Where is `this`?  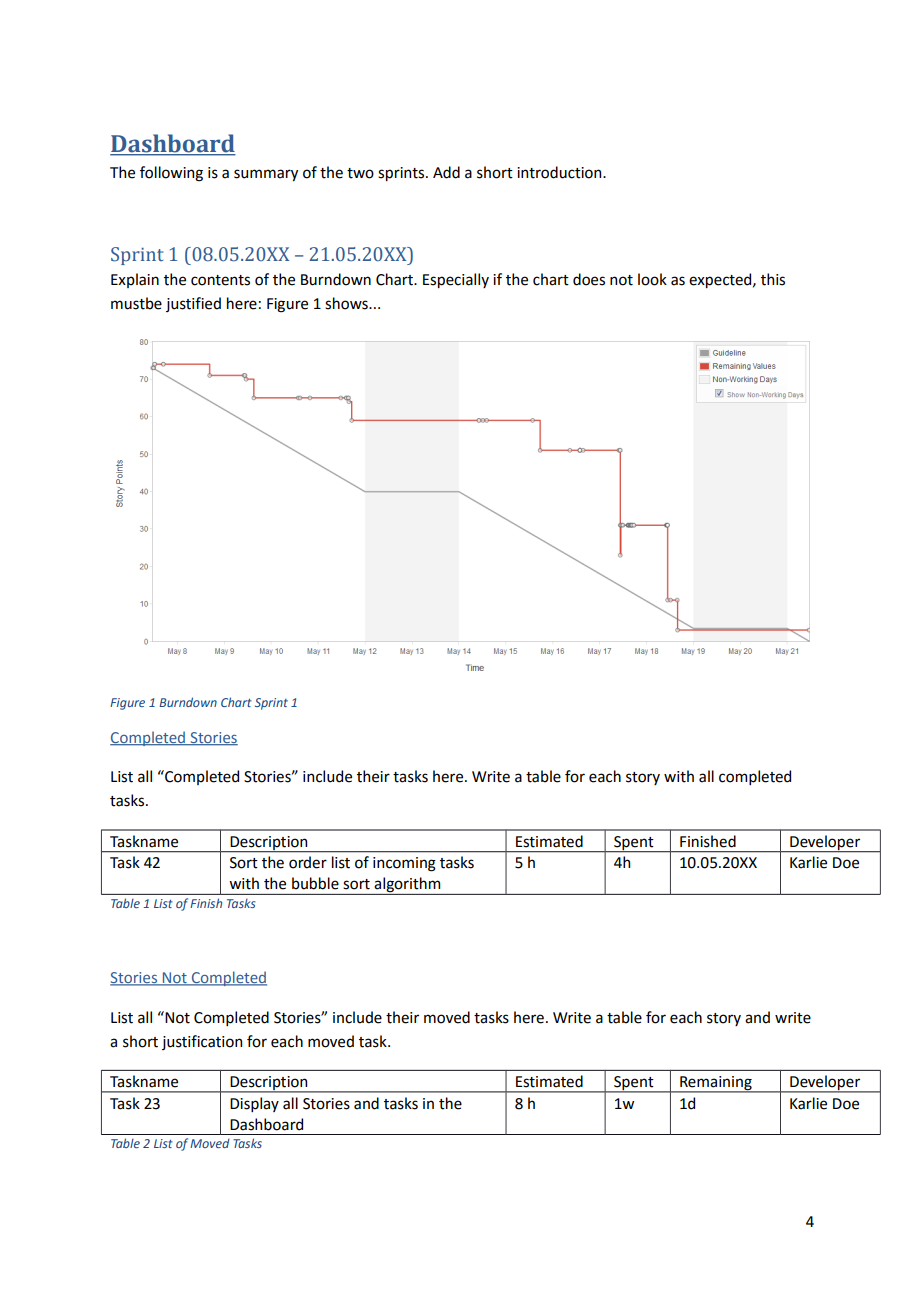
this is located at coordinates (773, 279).
